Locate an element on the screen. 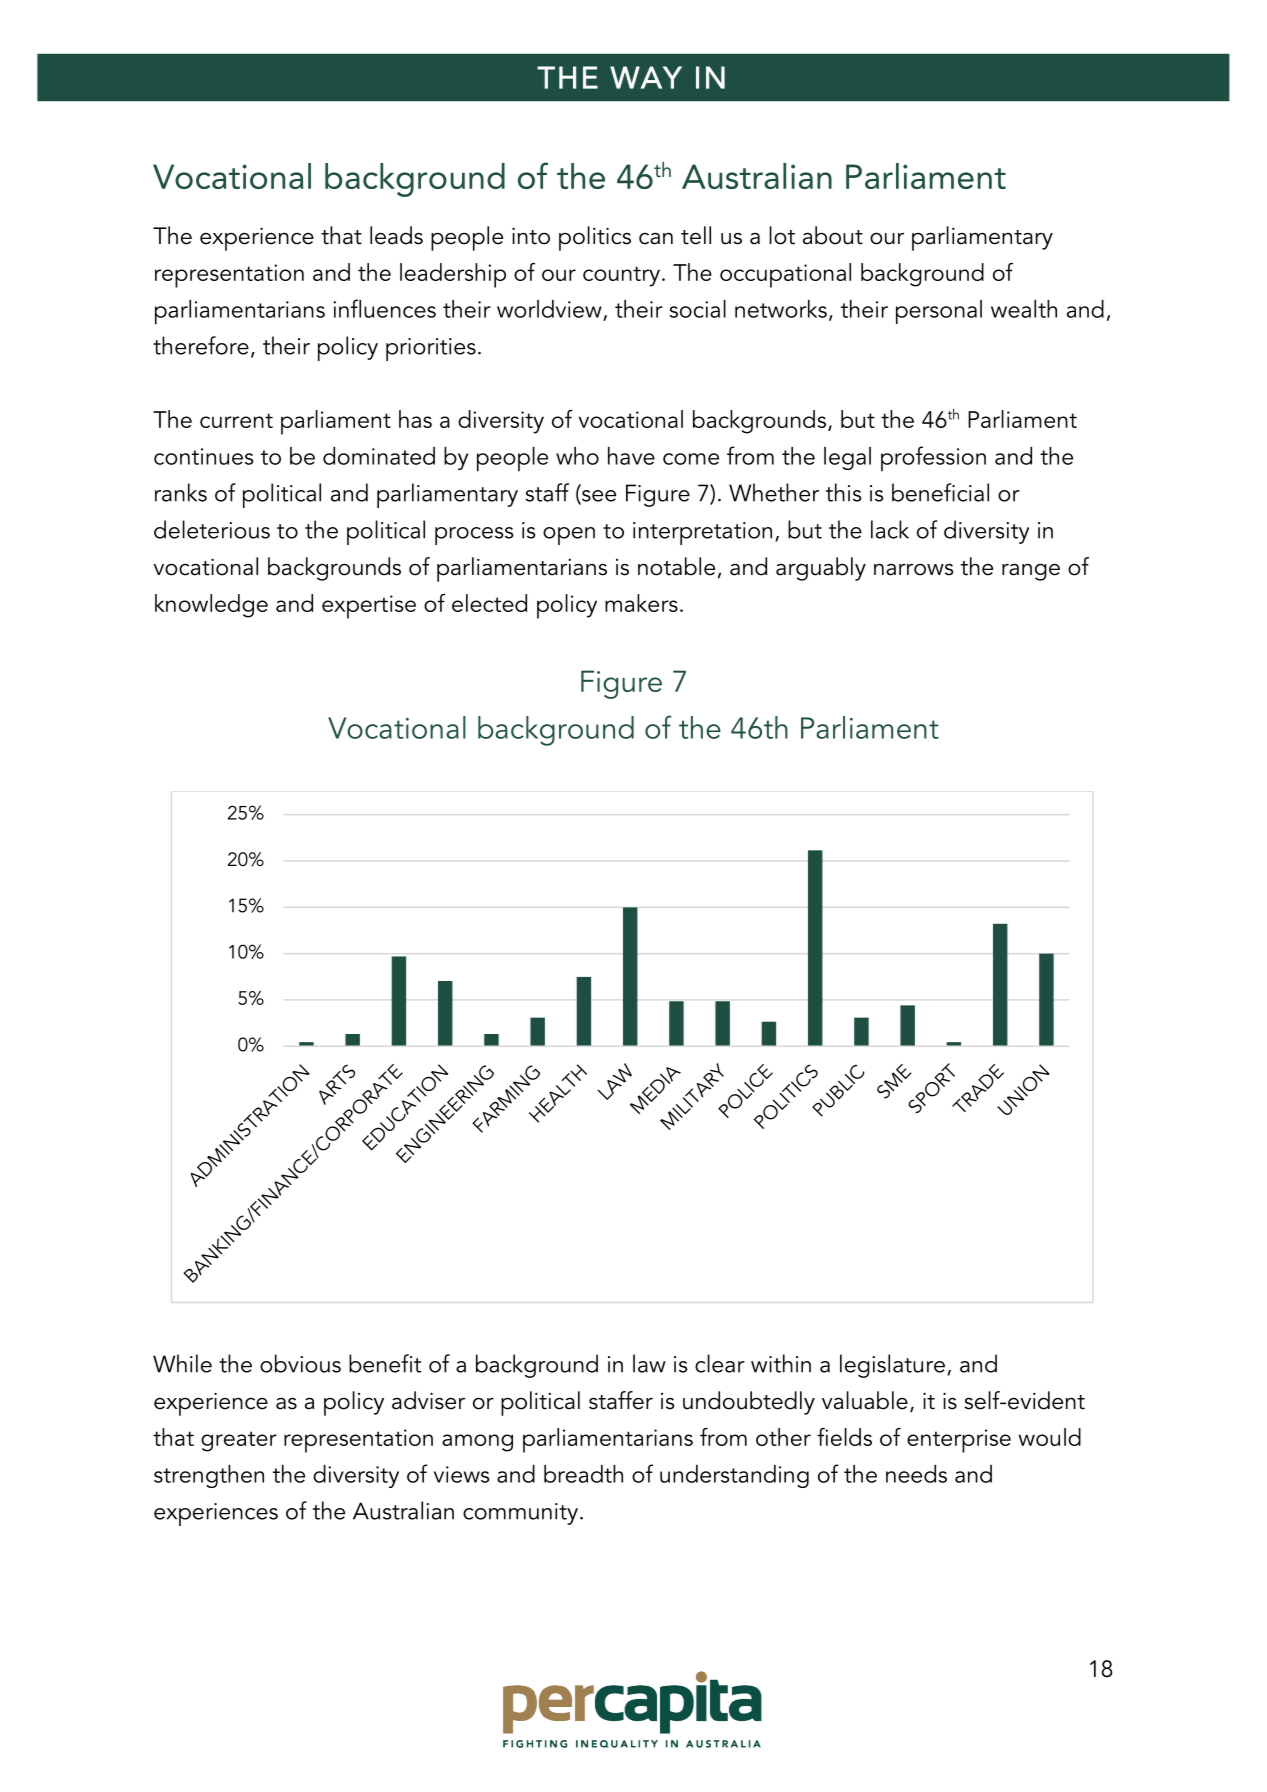 This screenshot has height=1792, width=1267. obvious is located at coordinates (300, 1363).
